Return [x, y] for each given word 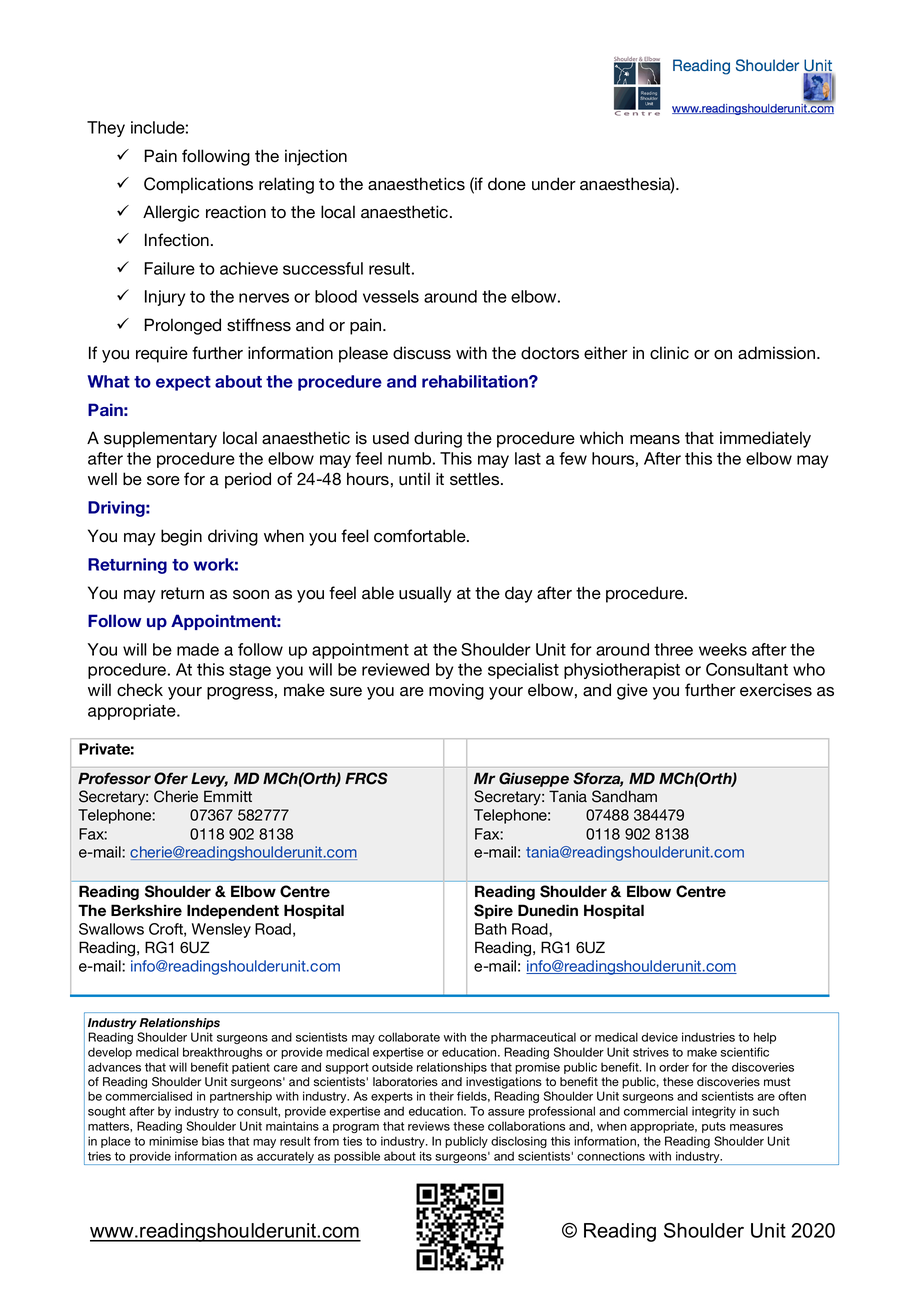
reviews [429, 1126]
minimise [173, 1141]
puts [714, 1127]
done [507, 184]
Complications [198, 185]
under [554, 184]
